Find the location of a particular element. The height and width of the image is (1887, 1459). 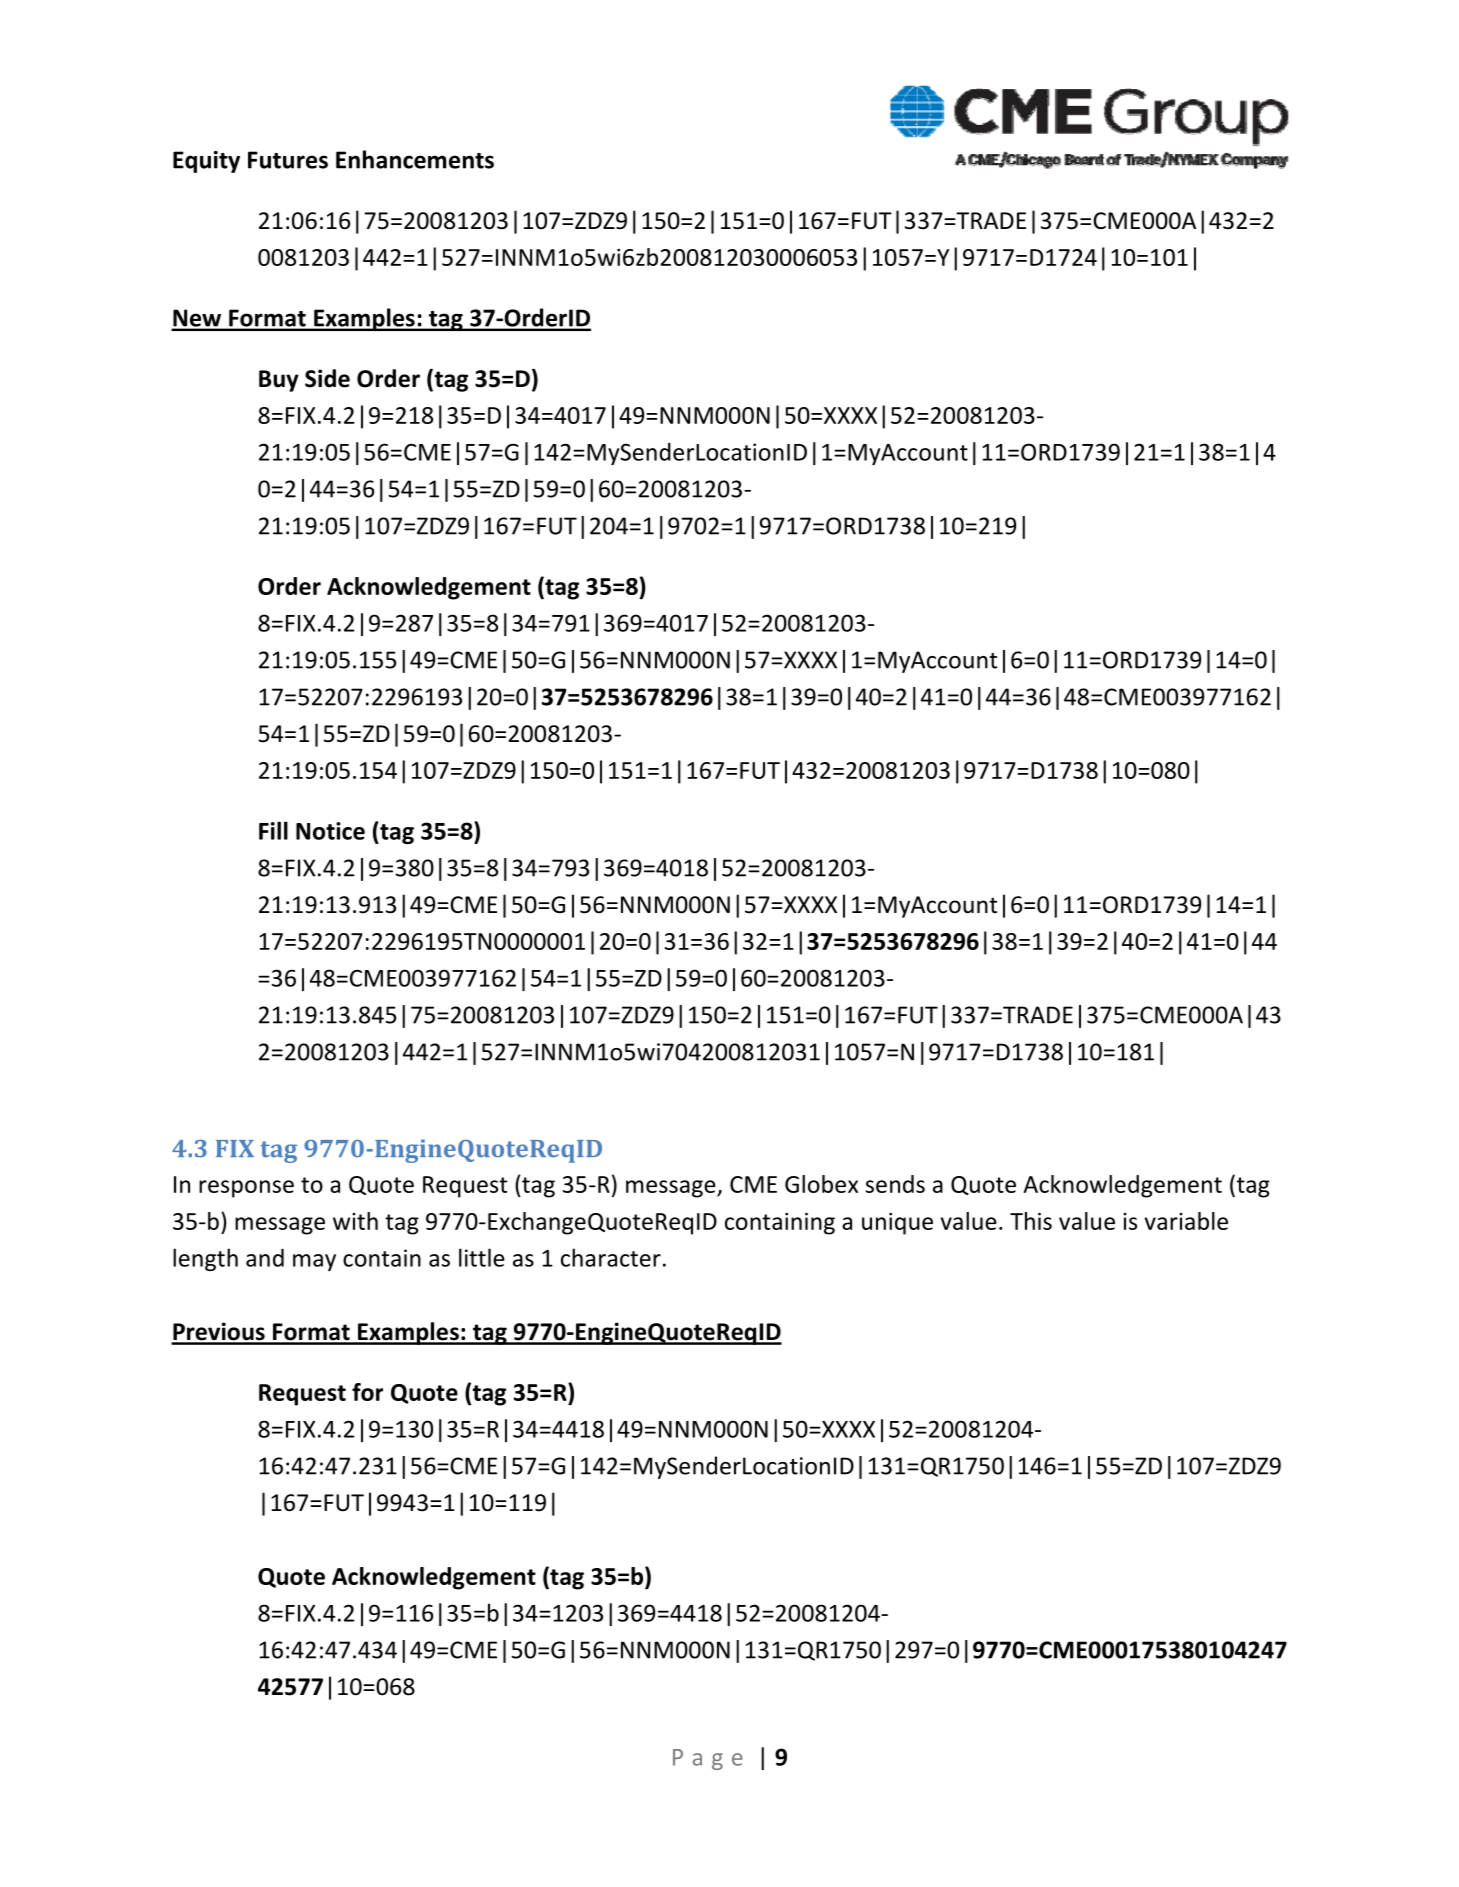

Side is located at coordinates (327, 378).
